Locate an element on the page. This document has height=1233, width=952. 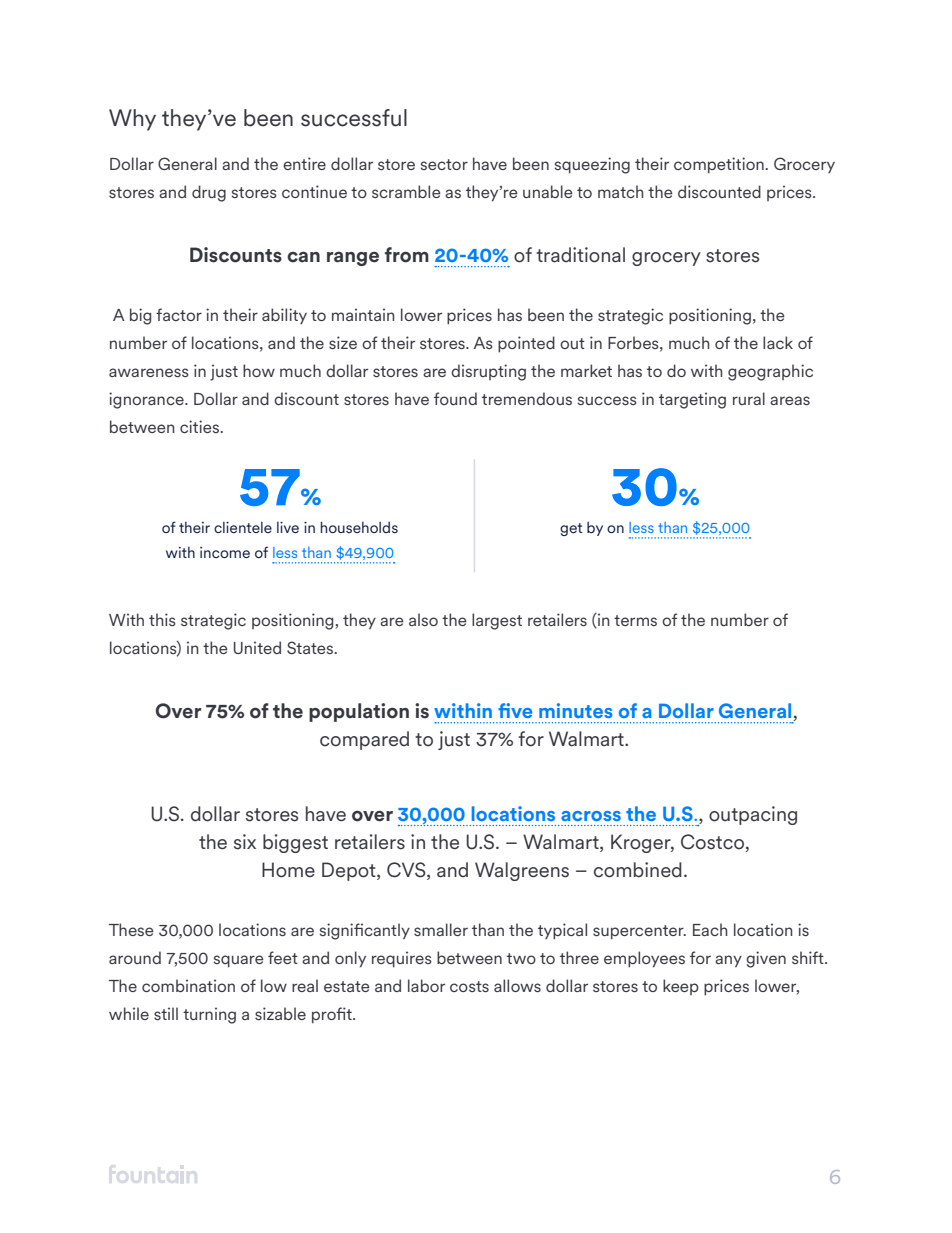
clientele is located at coordinates (243, 527).
